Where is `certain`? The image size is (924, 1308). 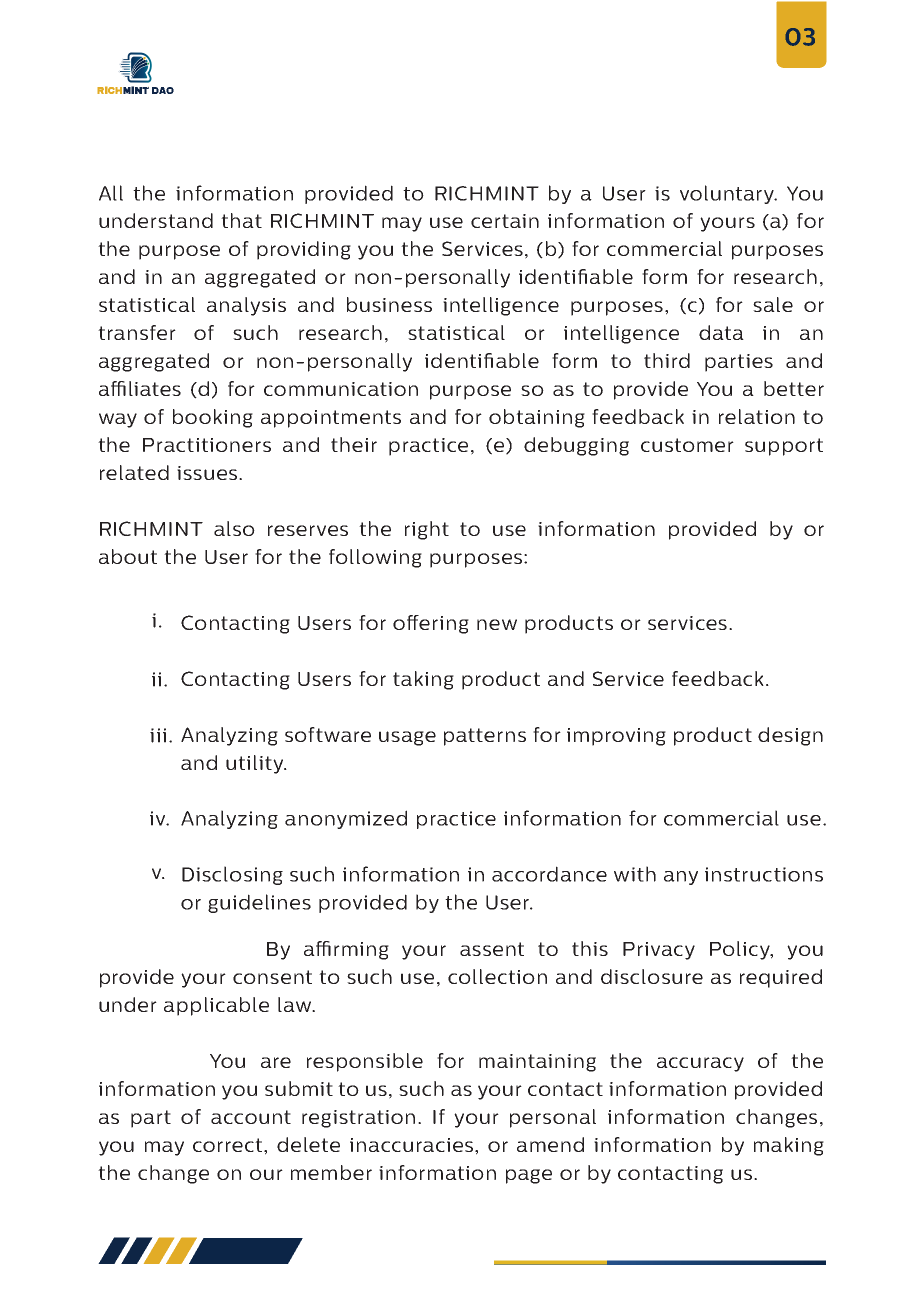
certain is located at coordinates (505, 221).
